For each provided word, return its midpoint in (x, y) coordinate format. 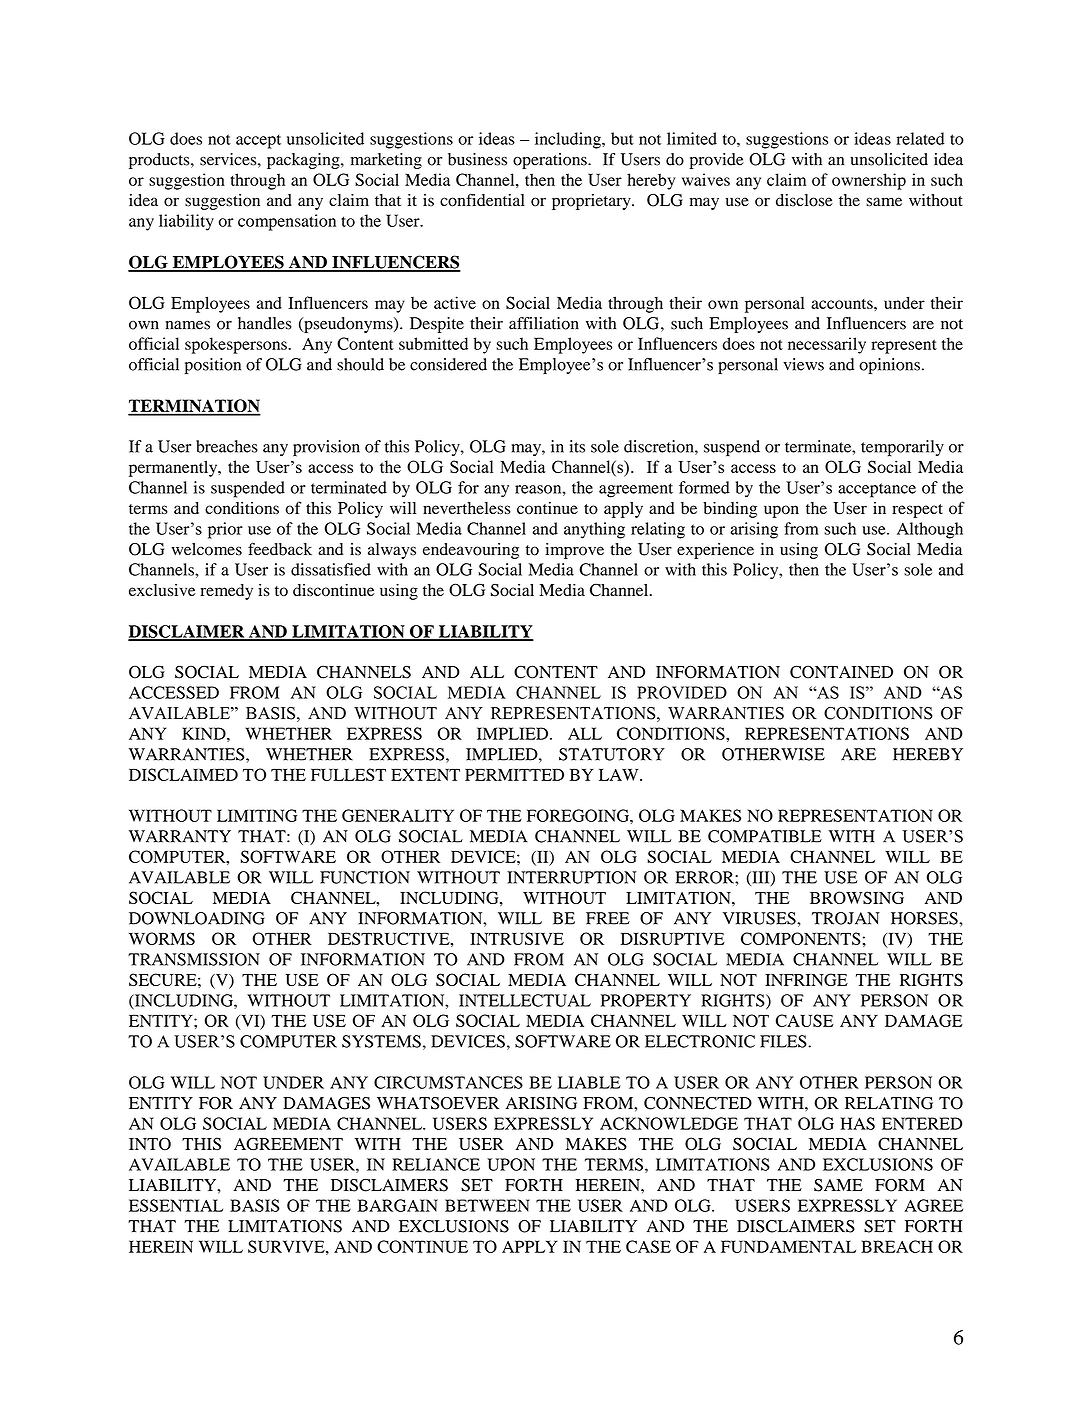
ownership (869, 181)
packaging (304, 161)
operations (551, 161)
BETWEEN (487, 1205)
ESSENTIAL (176, 1205)
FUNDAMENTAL (788, 1246)
